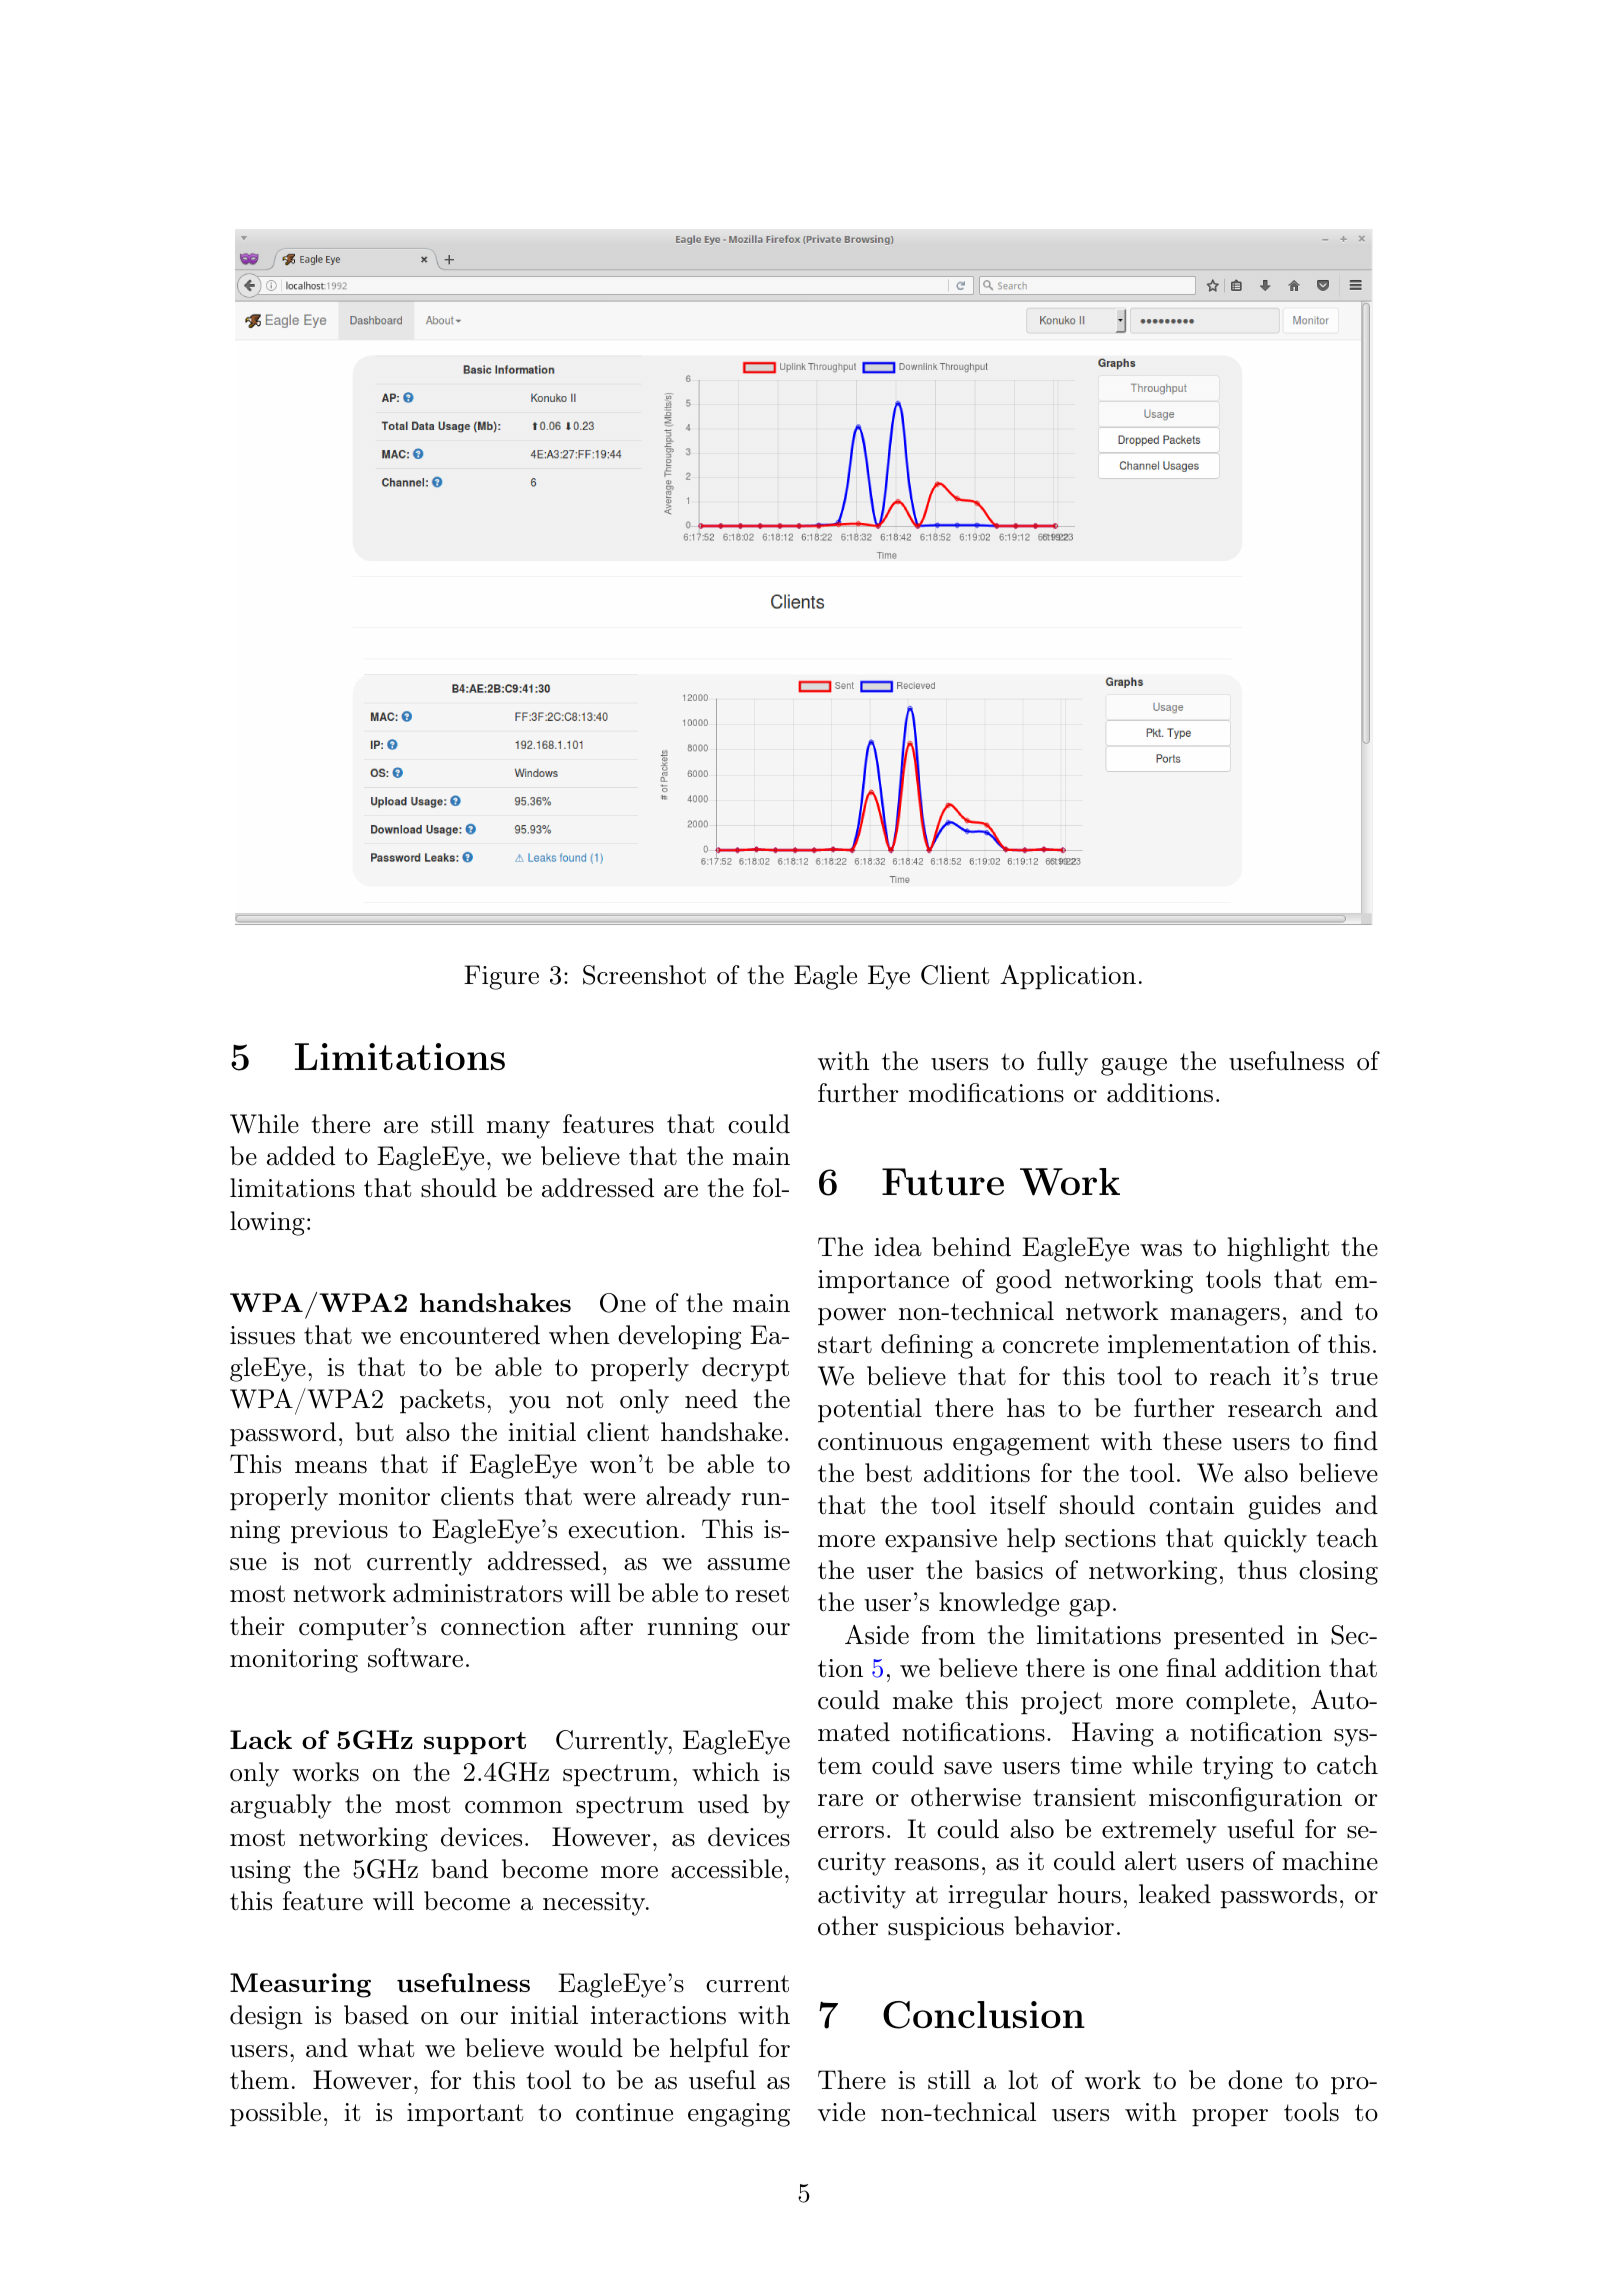 This image has height=2275, width=1608. Describe the element at coordinates (845, 1345) in the image. I see `start` at that location.
